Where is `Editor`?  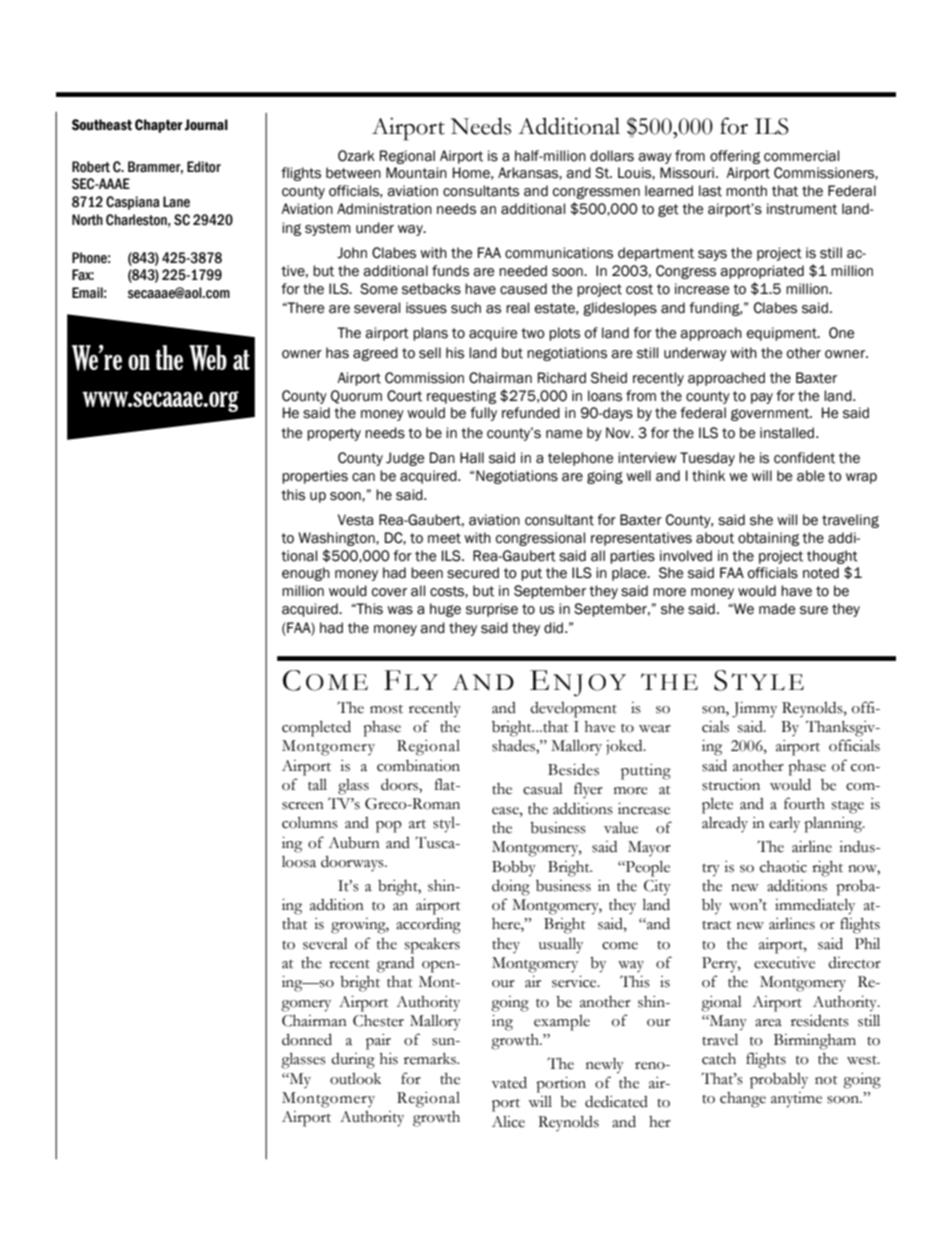 Editor is located at coordinates (204, 167).
